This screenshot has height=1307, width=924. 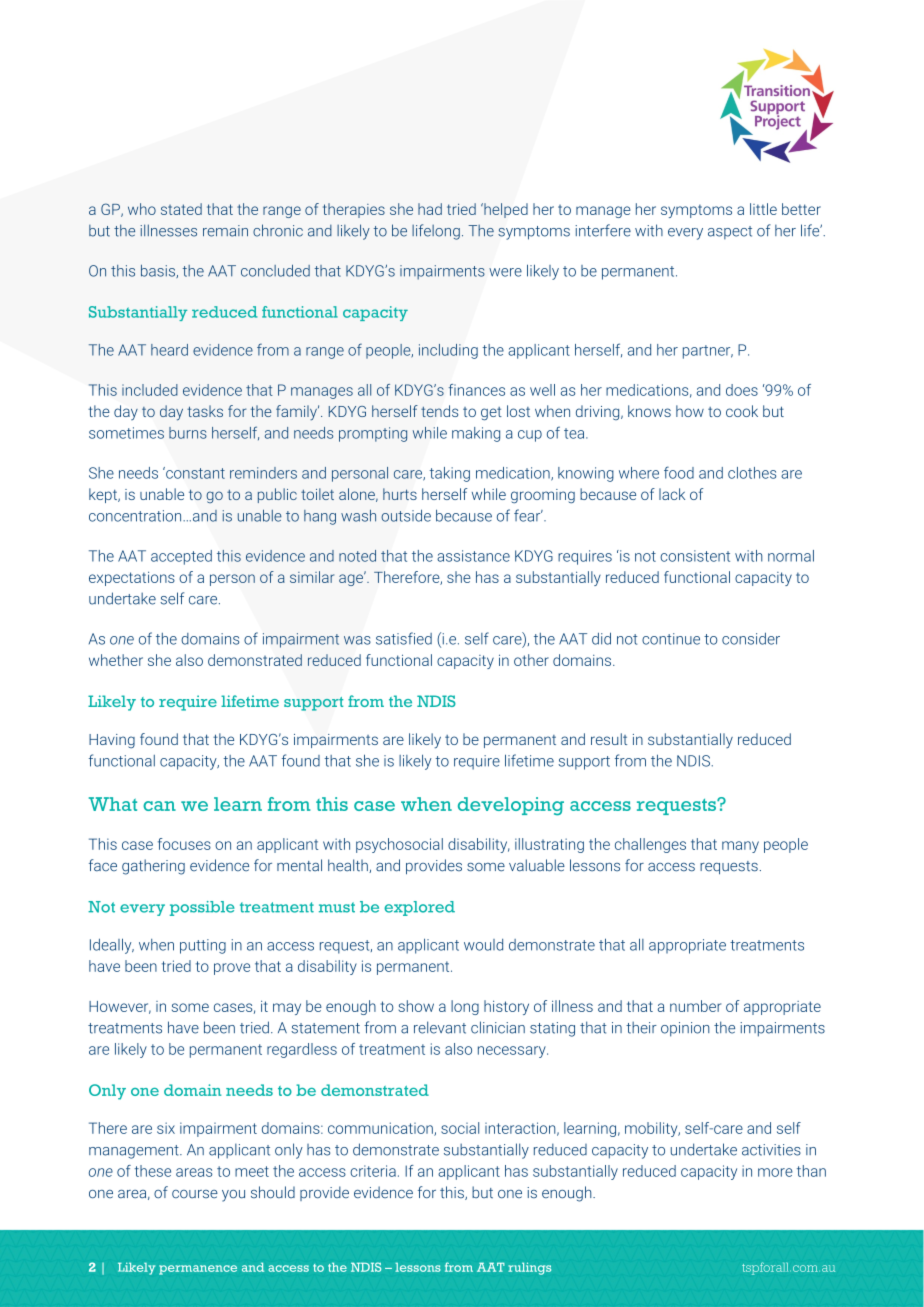 What do you see at coordinates (529, 1268) in the screenshot?
I see `rulings` at bounding box center [529, 1268].
